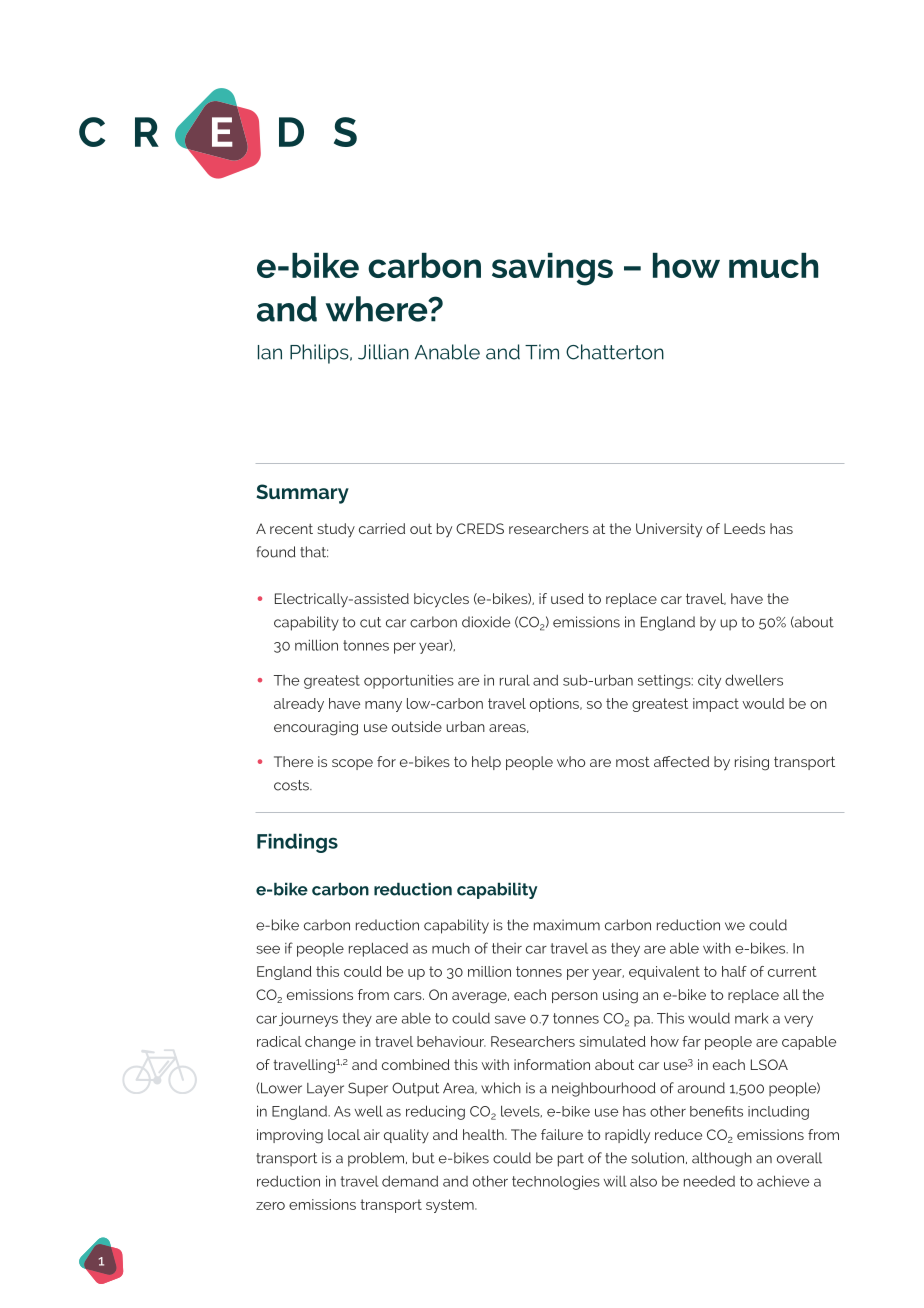 The image size is (924, 1308). What do you see at coordinates (552, 269) in the page?
I see `savings` at bounding box center [552, 269].
